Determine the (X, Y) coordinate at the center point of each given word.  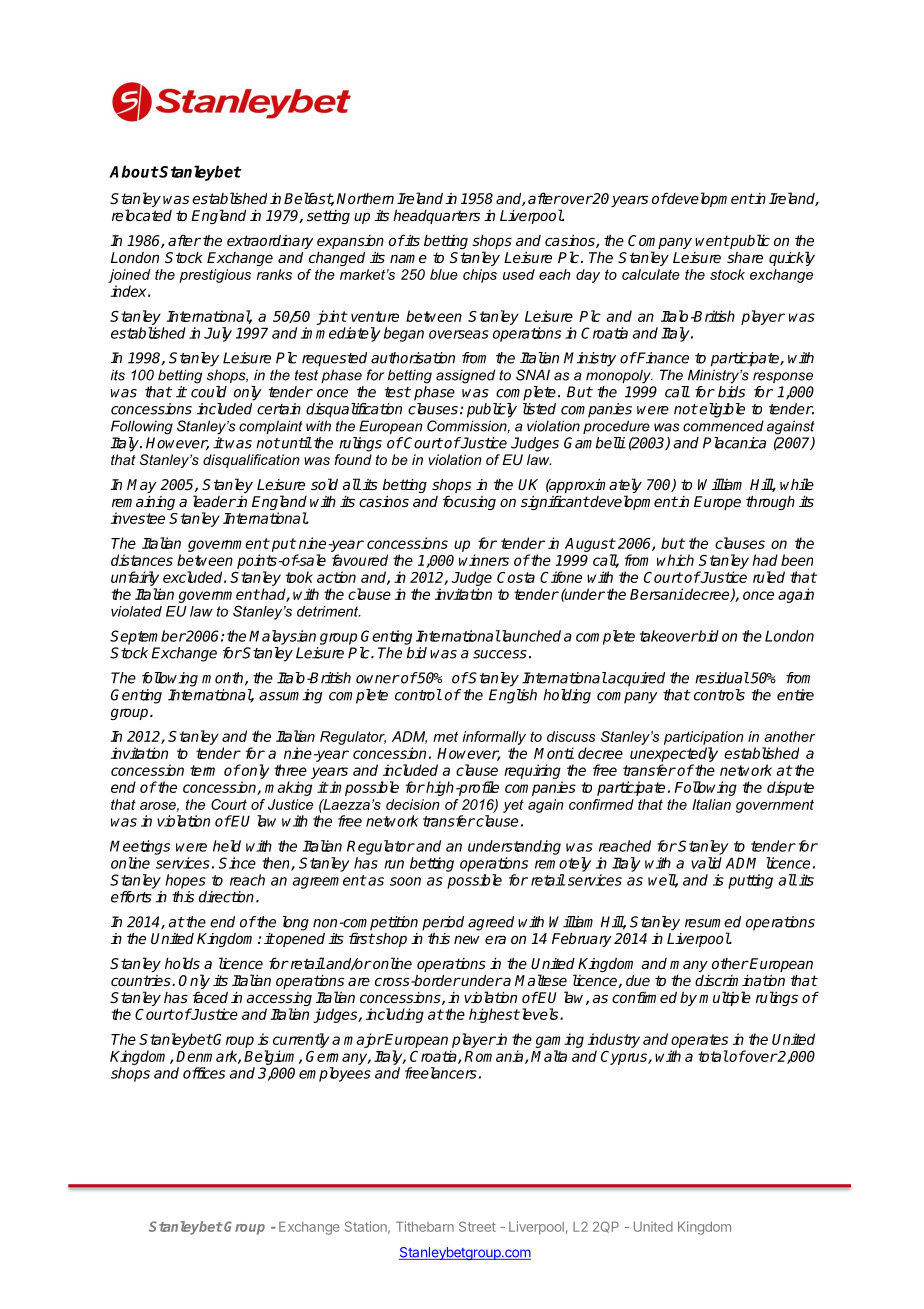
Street (477, 1226)
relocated (142, 215)
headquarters (436, 217)
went (712, 240)
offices (204, 1073)
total (713, 1056)
